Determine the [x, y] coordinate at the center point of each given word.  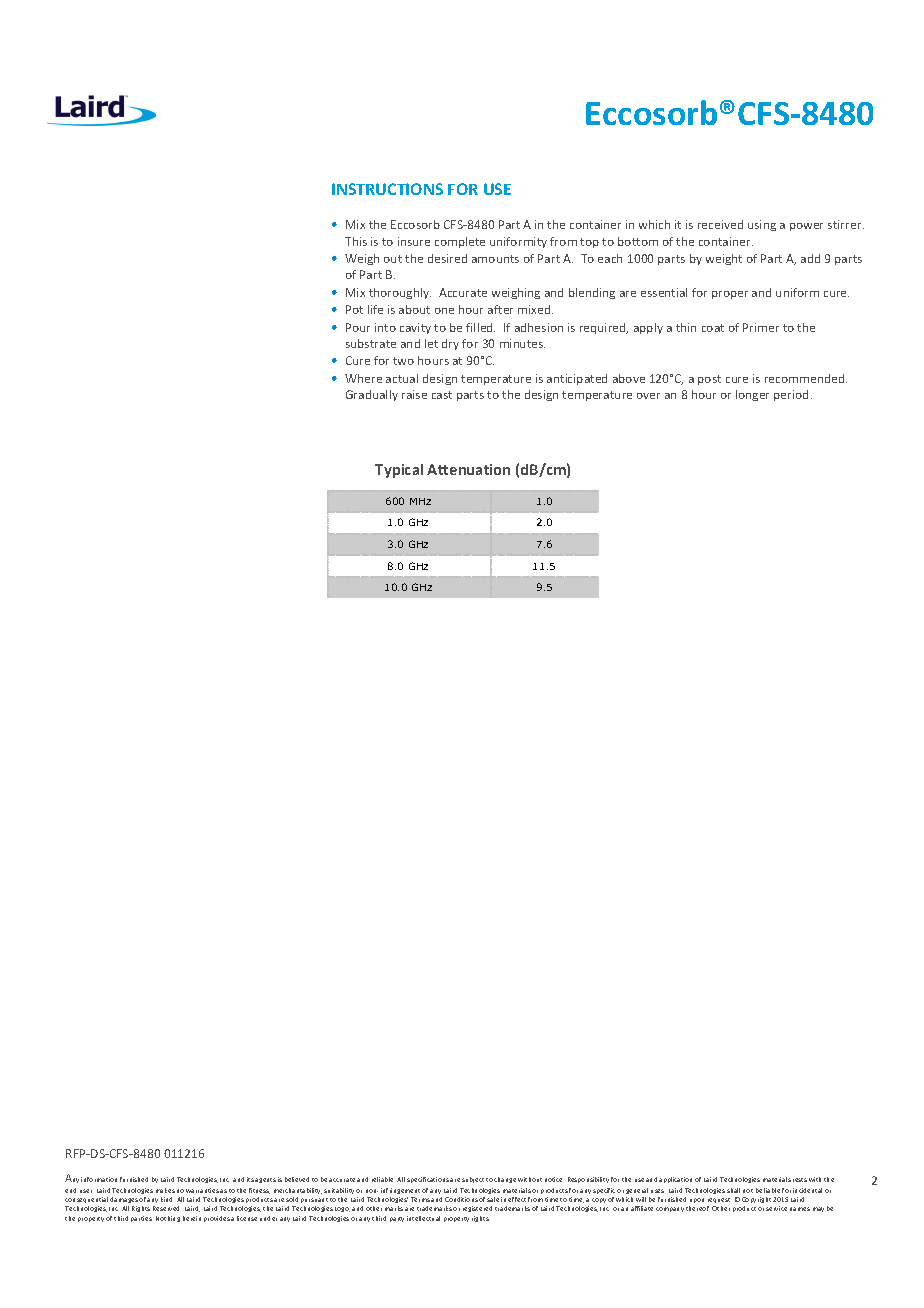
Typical [399, 471]
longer [752, 395]
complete [460, 242]
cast [442, 395]
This [356, 241]
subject [473, 1180]
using [762, 225]
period [791, 395]
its [250, 1179]
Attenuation [468, 469]
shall [733, 1190]
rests [800, 1180]
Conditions [461, 1199]
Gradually [372, 395]
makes [165, 1190]
